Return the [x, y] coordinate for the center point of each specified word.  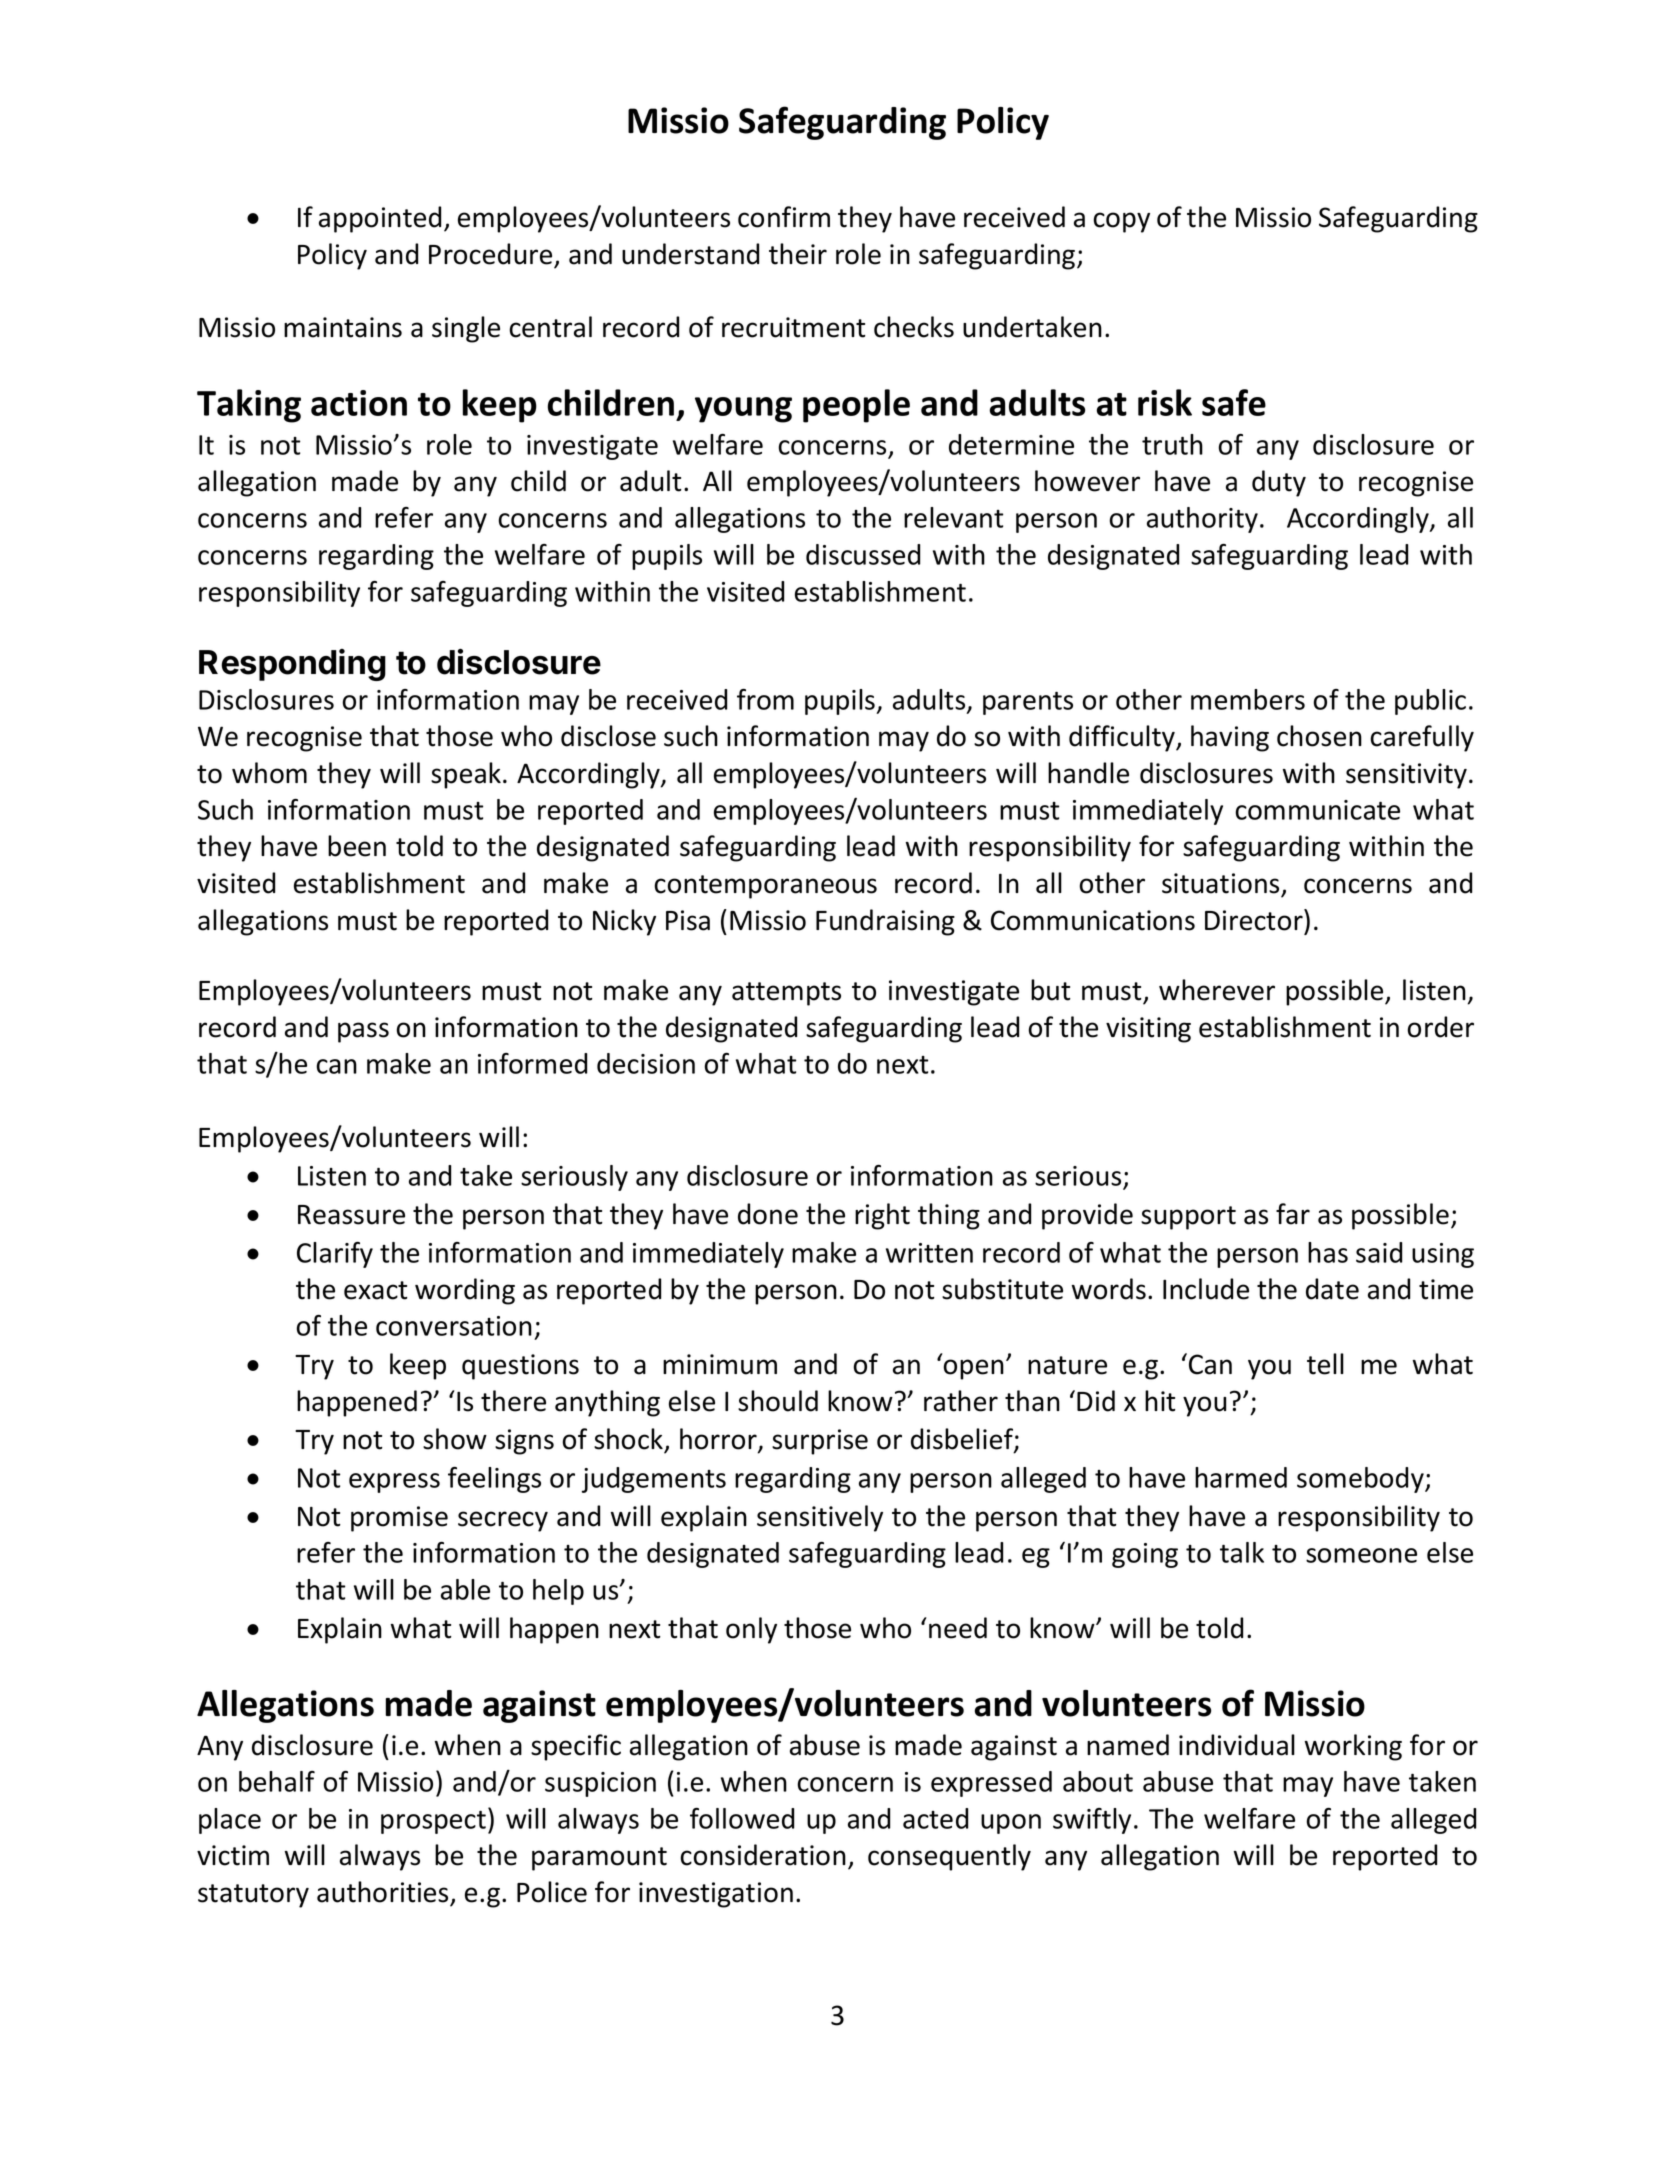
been [357, 846]
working [1353, 1747]
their [798, 254]
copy [1121, 222]
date [1332, 1289]
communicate [1317, 810]
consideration [763, 1855]
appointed [380, 219]
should [778, 1401]
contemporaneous [765, 887]
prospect [433, 1822]
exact [375, 1290]
